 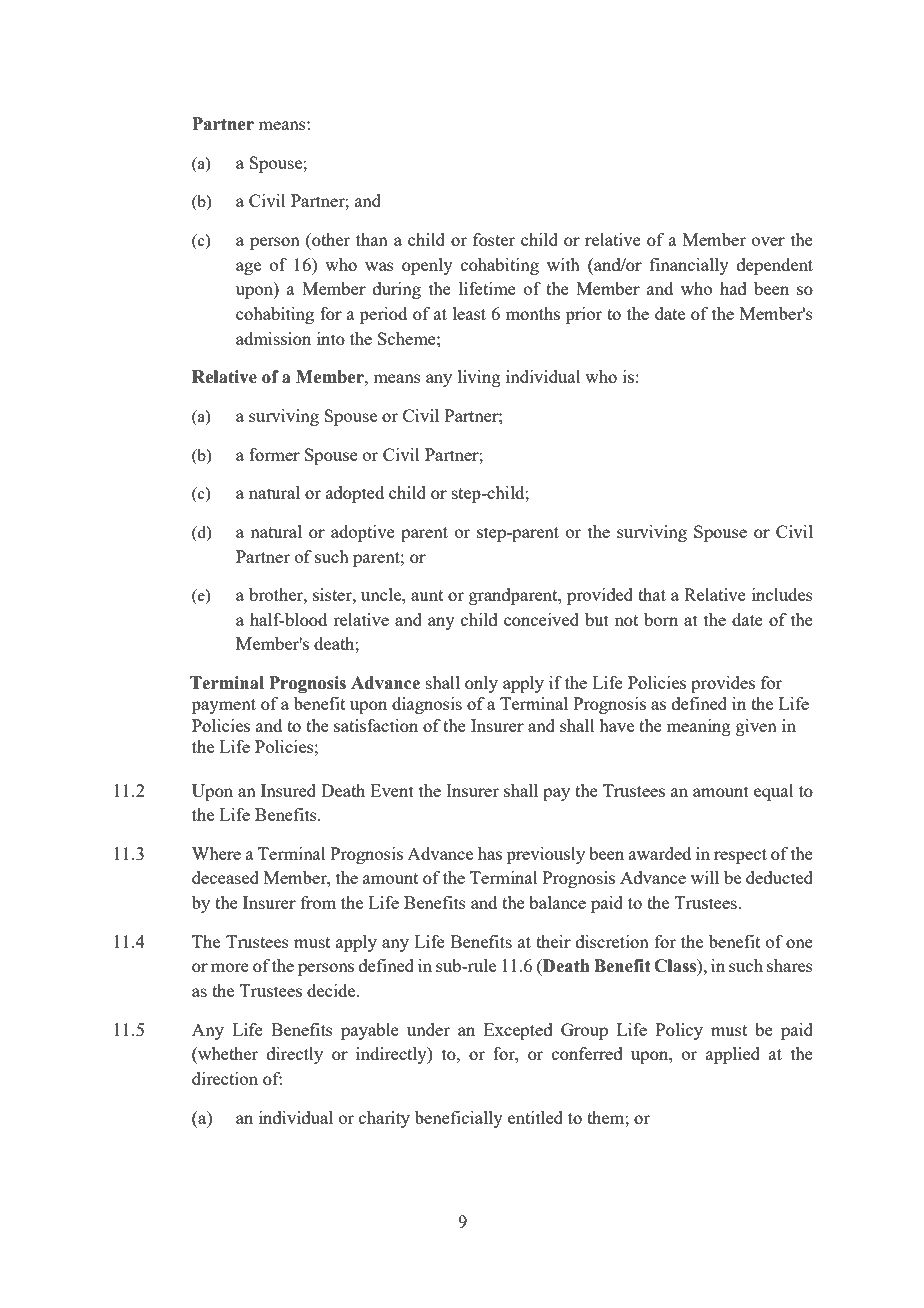 I want to click on has, so click(x=490, y=853).
